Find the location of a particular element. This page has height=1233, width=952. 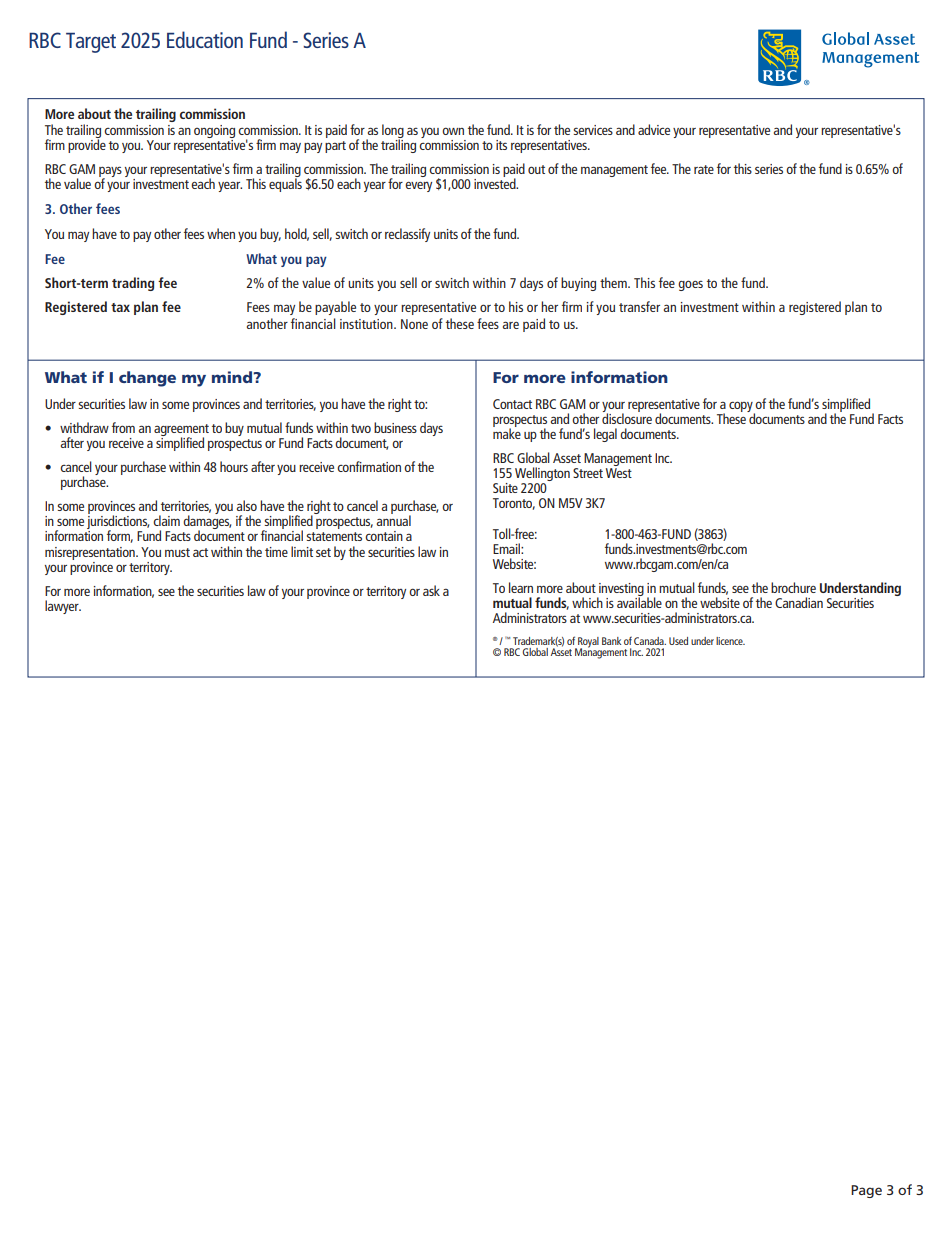

Canadian is located at coordinates (799, 602).
